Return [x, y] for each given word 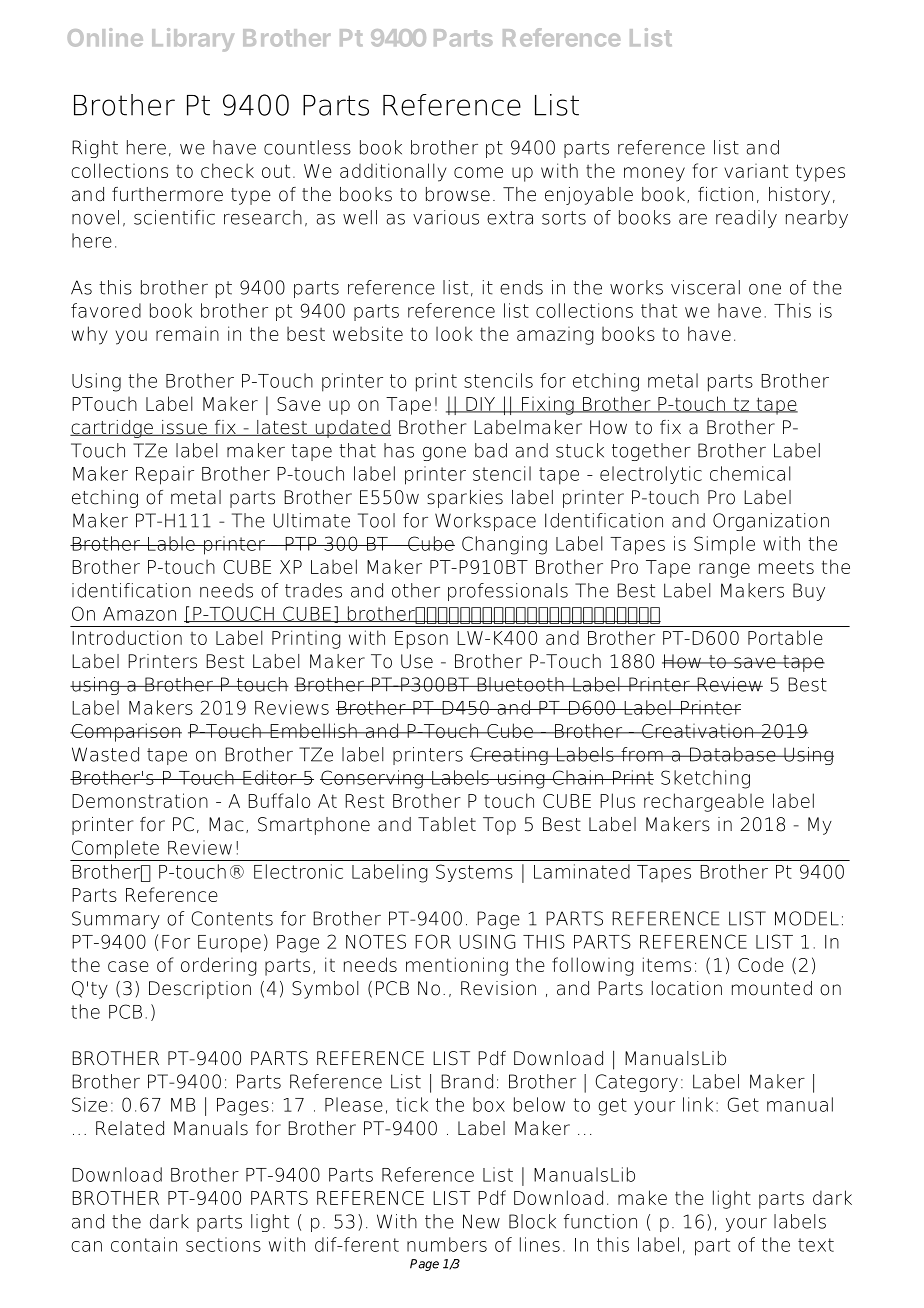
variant [756, 171]
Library [193, 40]
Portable [785, 637]
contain [144, 1244]
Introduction [127, 637]
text [816, 1245]
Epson [421, 640]
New [481, 1221]
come [478, 172]
